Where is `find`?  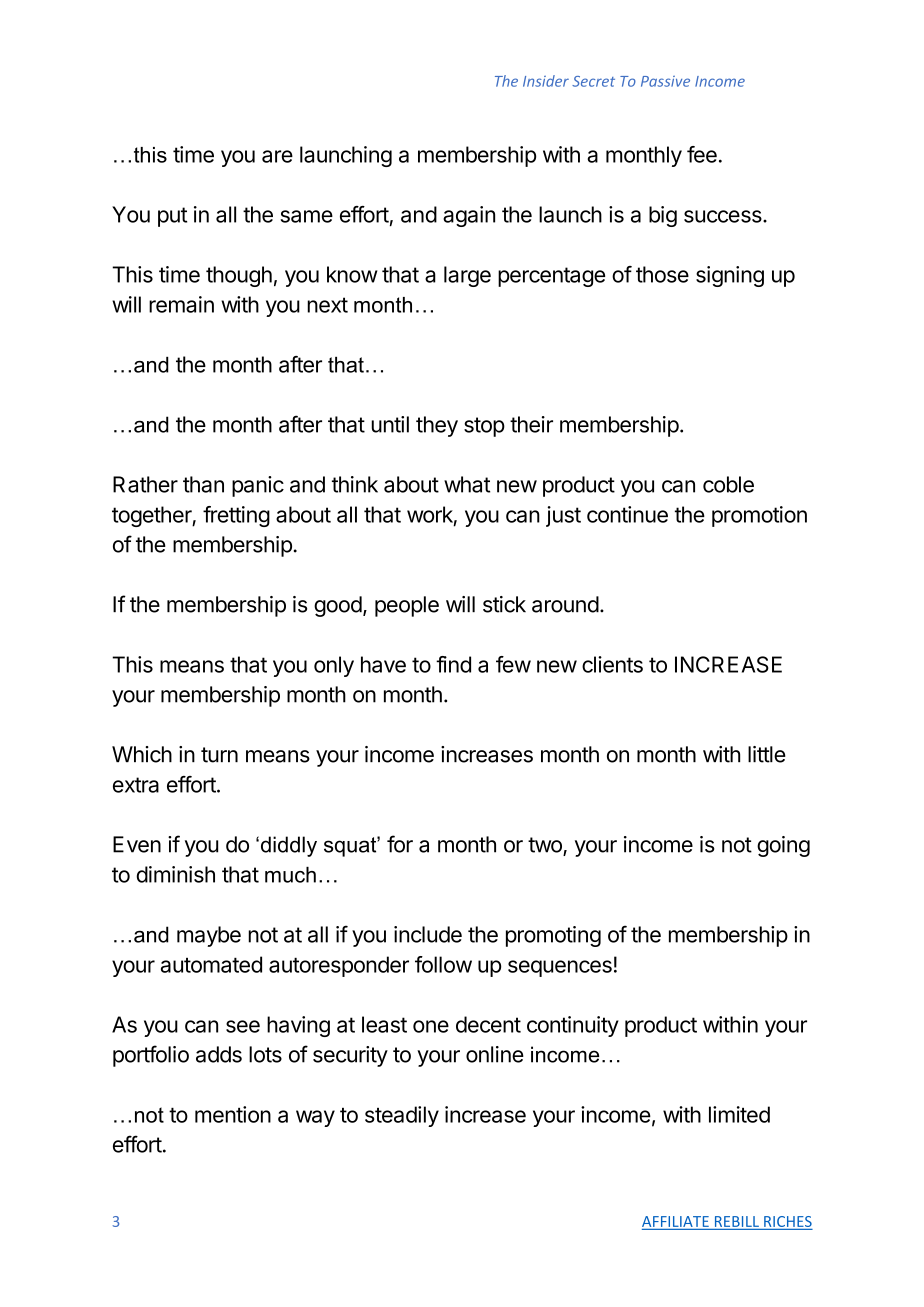 find is located at coordinates (453, 664).
